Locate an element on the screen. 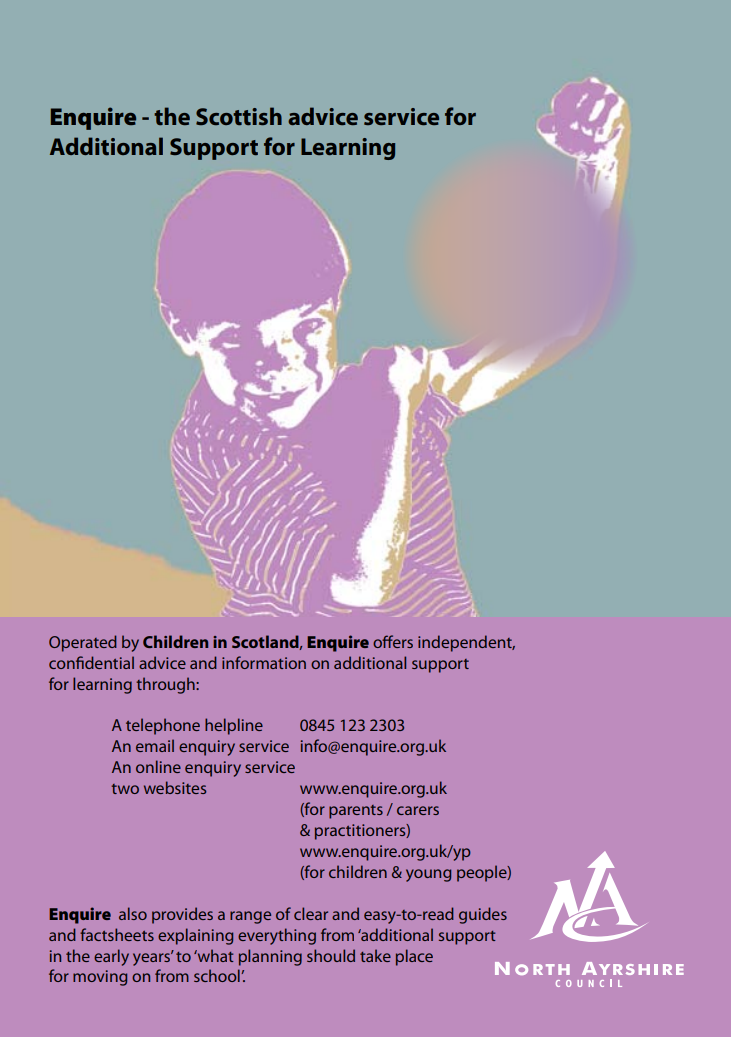  early is located at coordinates (111, 957).
